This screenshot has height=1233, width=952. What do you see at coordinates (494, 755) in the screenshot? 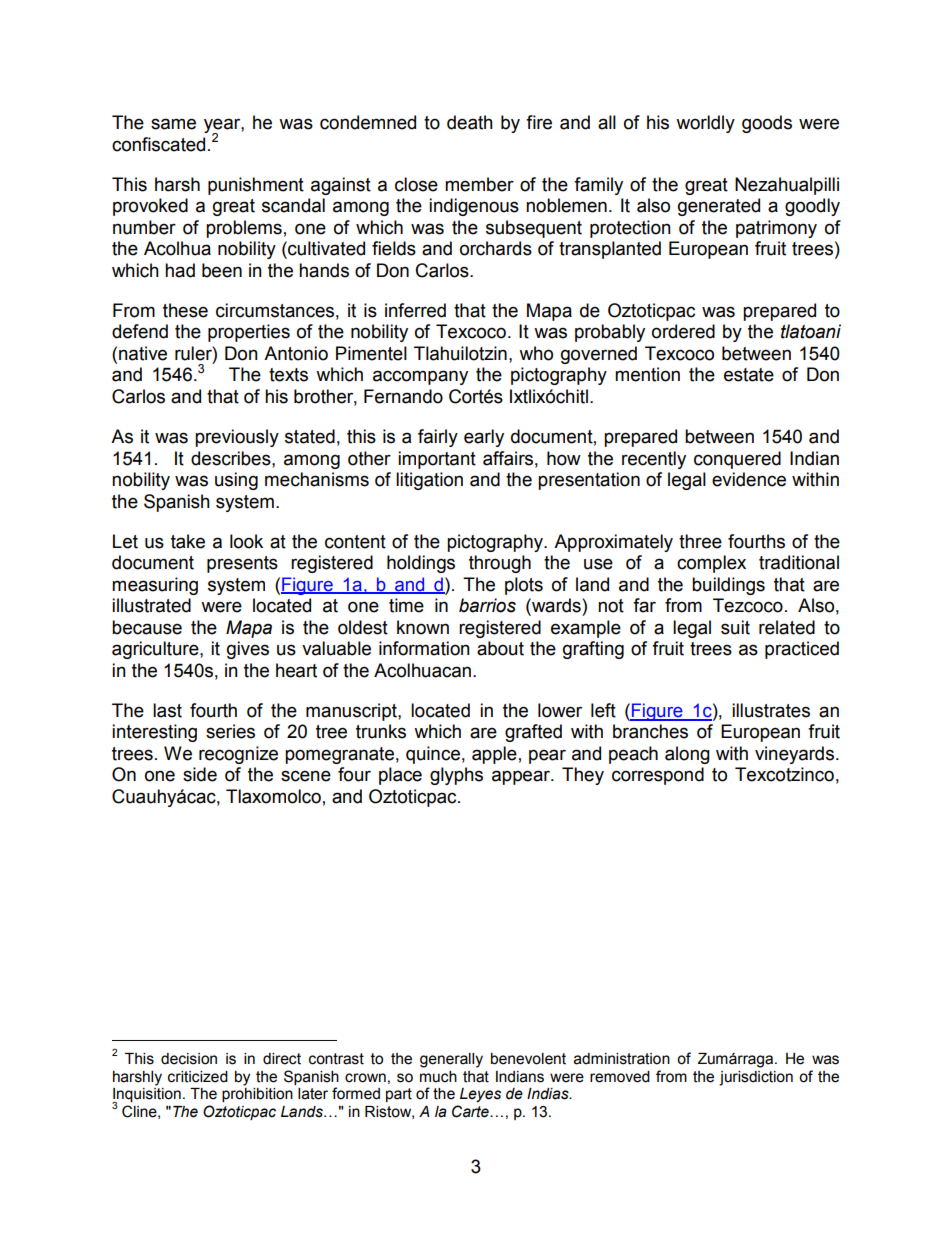
I see `apple` at bounding box center [494, 755].
